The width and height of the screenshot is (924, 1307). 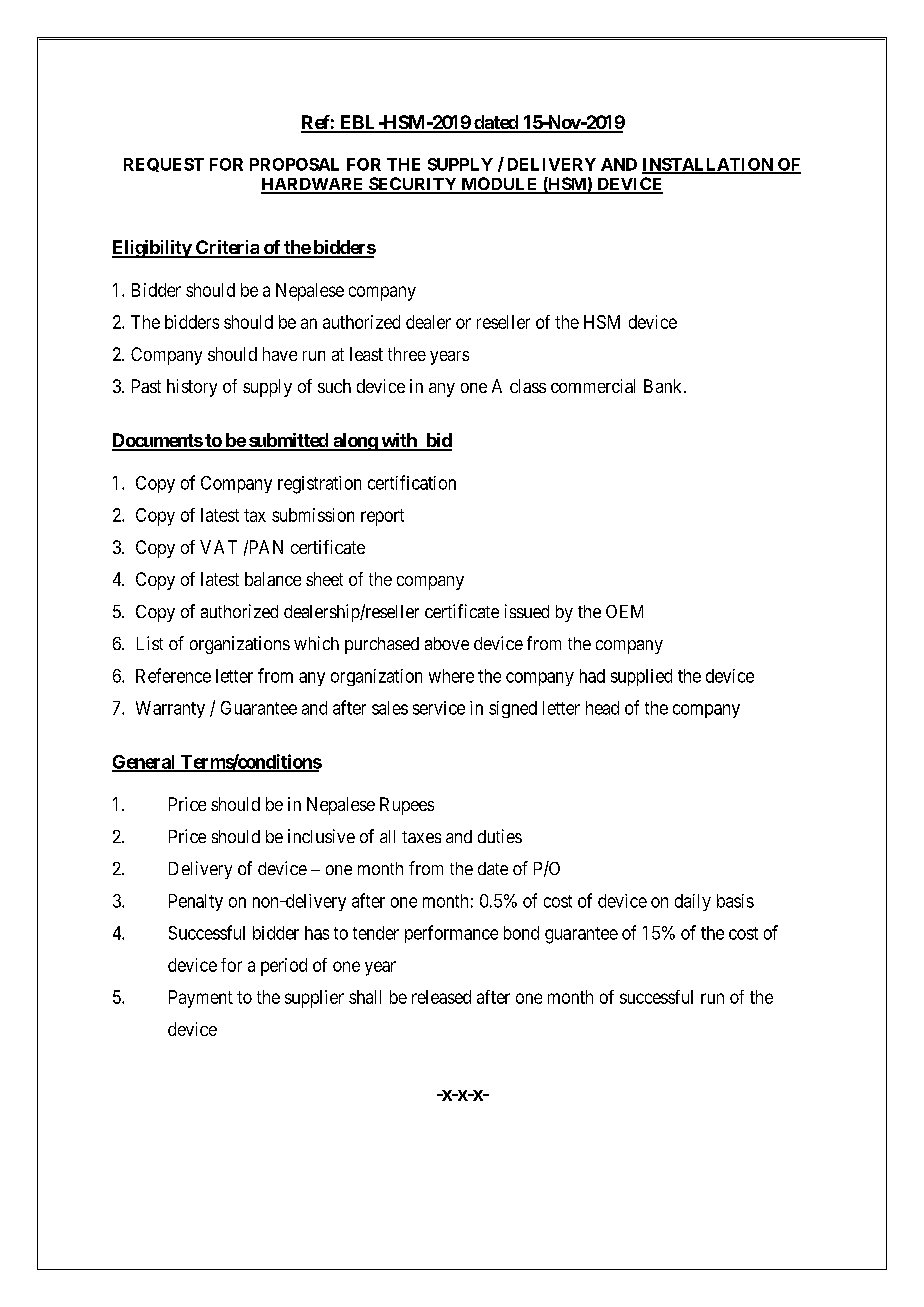 I want to click on INSTALLATION, so click(x=708, y=165).
